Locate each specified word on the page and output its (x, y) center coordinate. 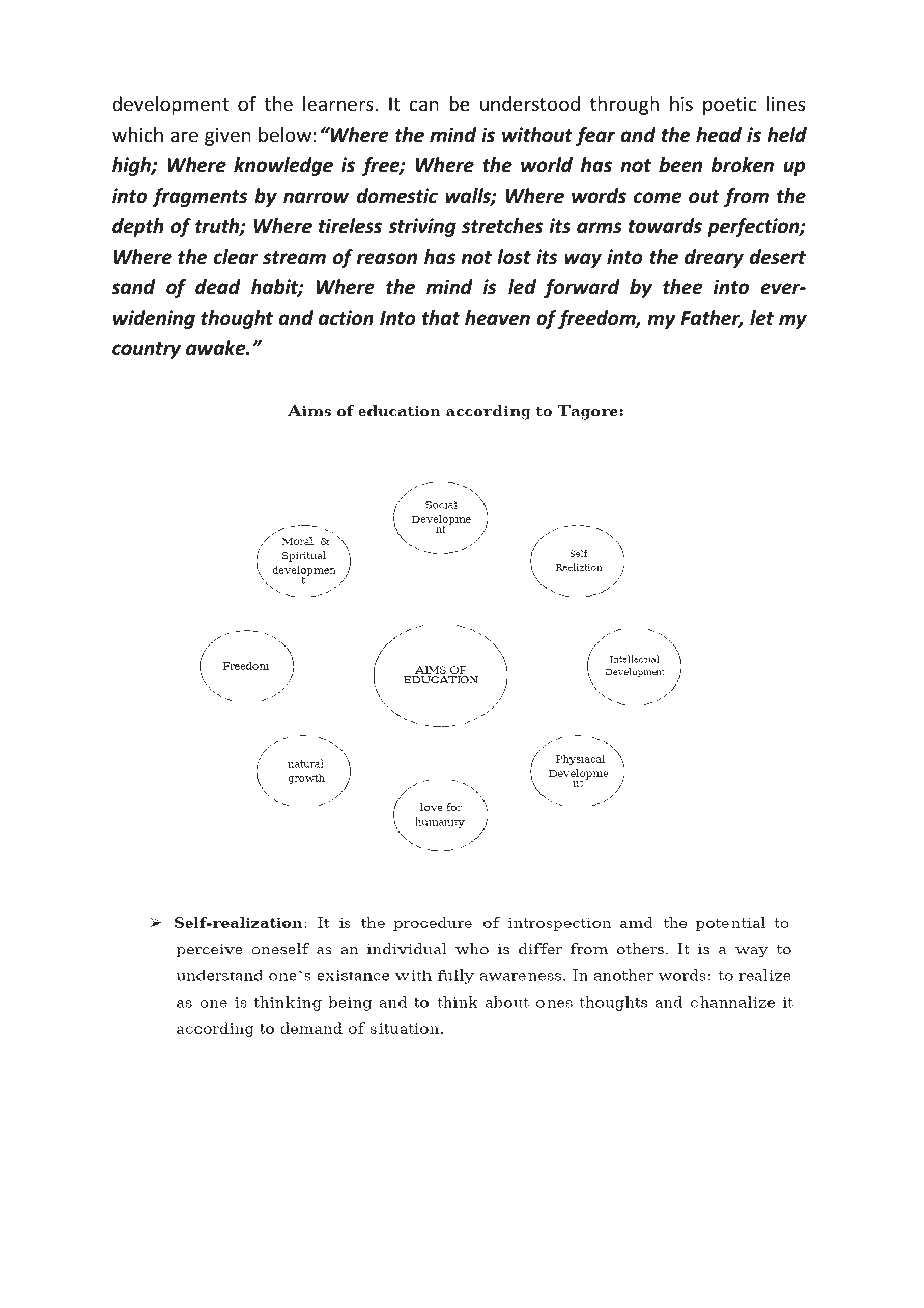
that (441, 318)
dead (218, 287)
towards (665, 226)
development (170, 105)
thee (683, 287)
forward (582, 288)
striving (422, 227)
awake (217, 348)
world (547, 165)
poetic (730, 106)
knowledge (283, 166)
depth (138, 227)
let (762, 318)
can (424, 105)
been (680, 165)
